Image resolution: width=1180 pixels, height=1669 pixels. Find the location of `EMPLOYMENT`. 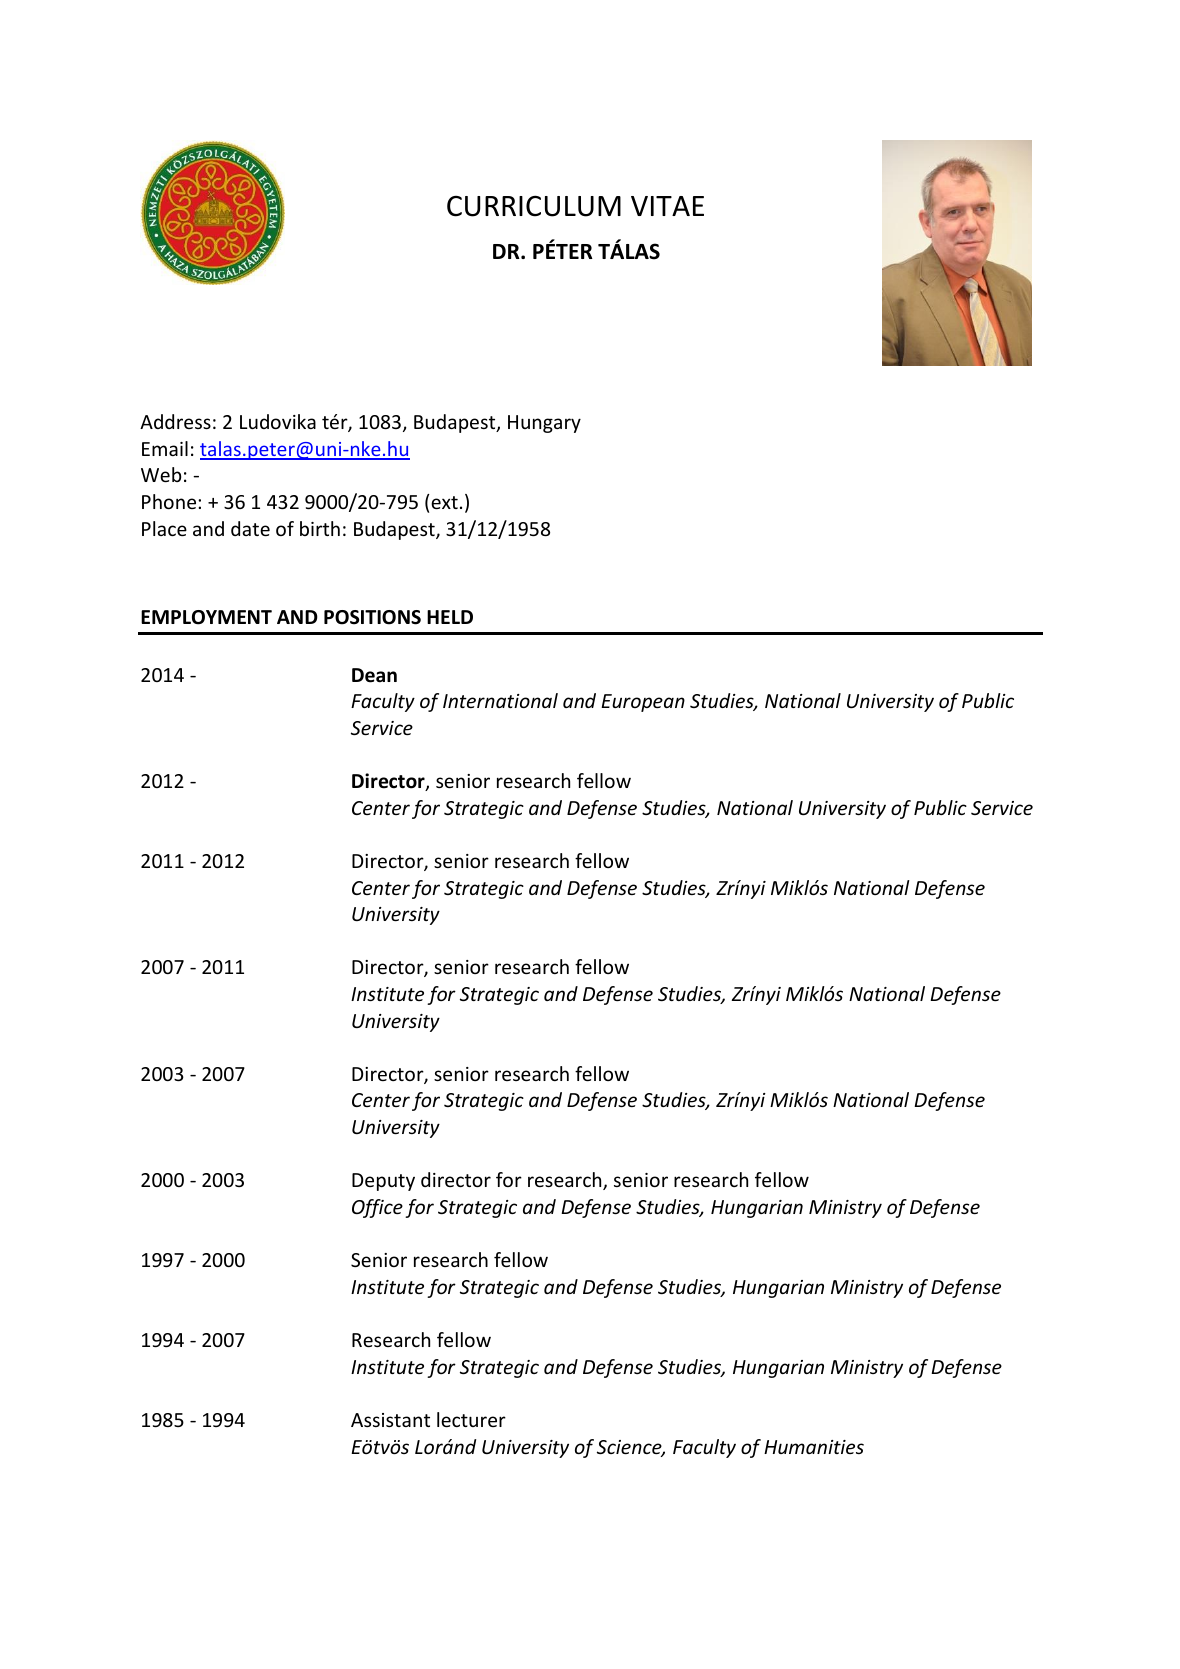

EMPLOYMENT is located at coordinates (206, 617).
